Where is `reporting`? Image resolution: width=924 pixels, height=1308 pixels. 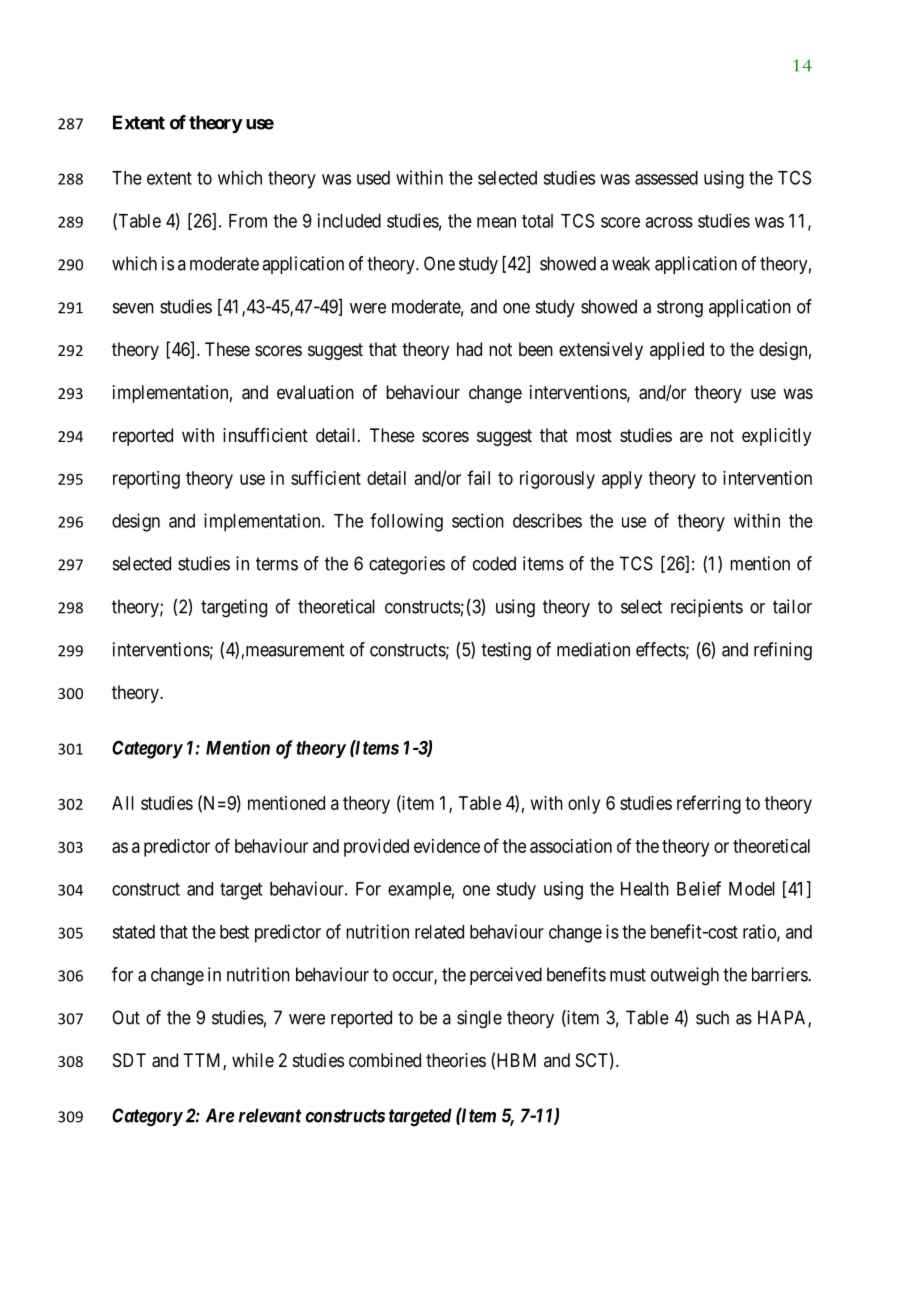
reporting is located at coordinates (146, 480).
